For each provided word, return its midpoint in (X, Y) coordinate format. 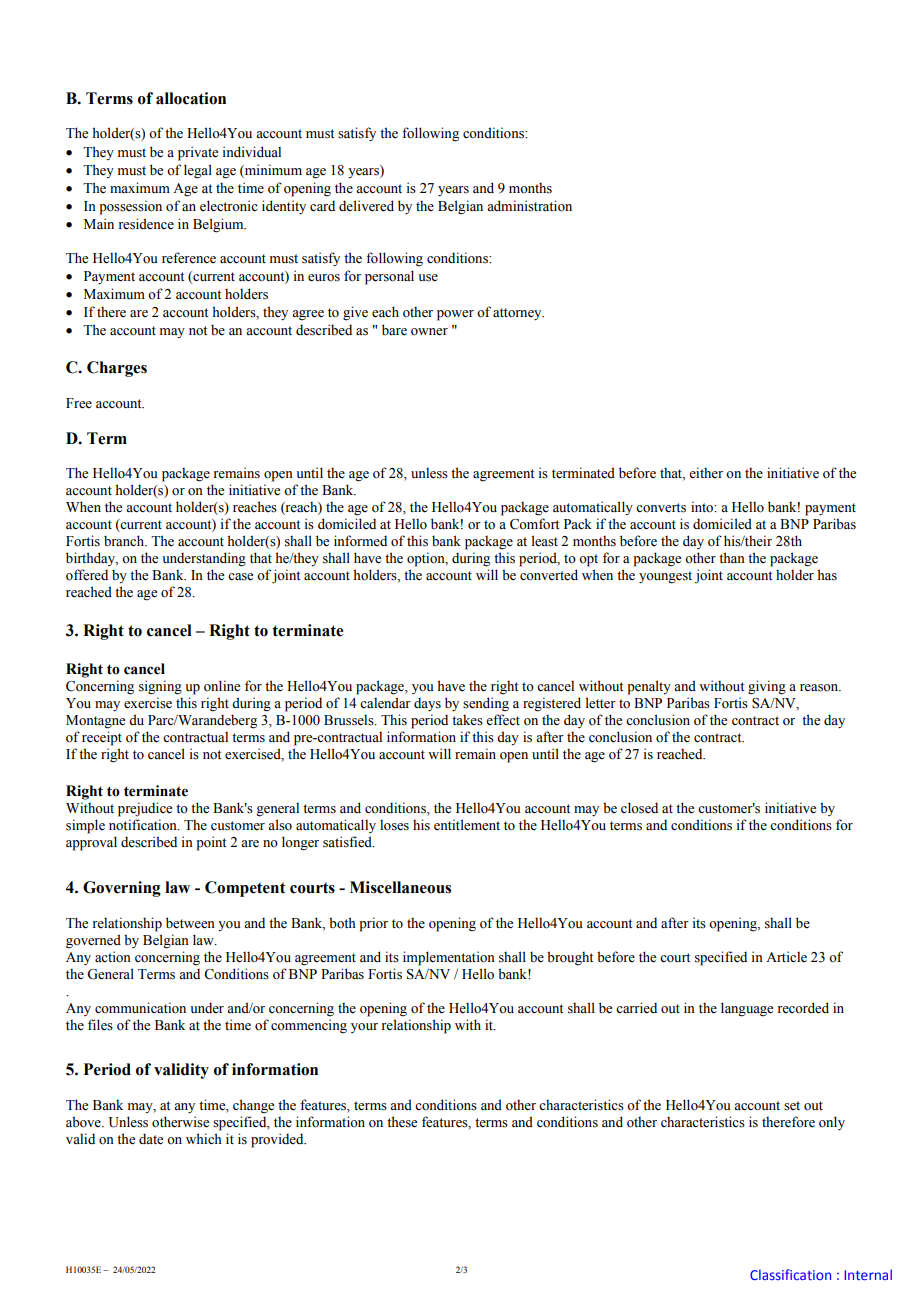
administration (529, 206)
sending (486, 704)
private (198, 153)
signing (160, 687)
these (402, 1122)
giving (767, 687)
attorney (518, 314)
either (706, 473)
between (190, 923)
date (151, 1139)
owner (429, 332)
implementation (449, 958)
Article (786, 957)
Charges (117, 369)
